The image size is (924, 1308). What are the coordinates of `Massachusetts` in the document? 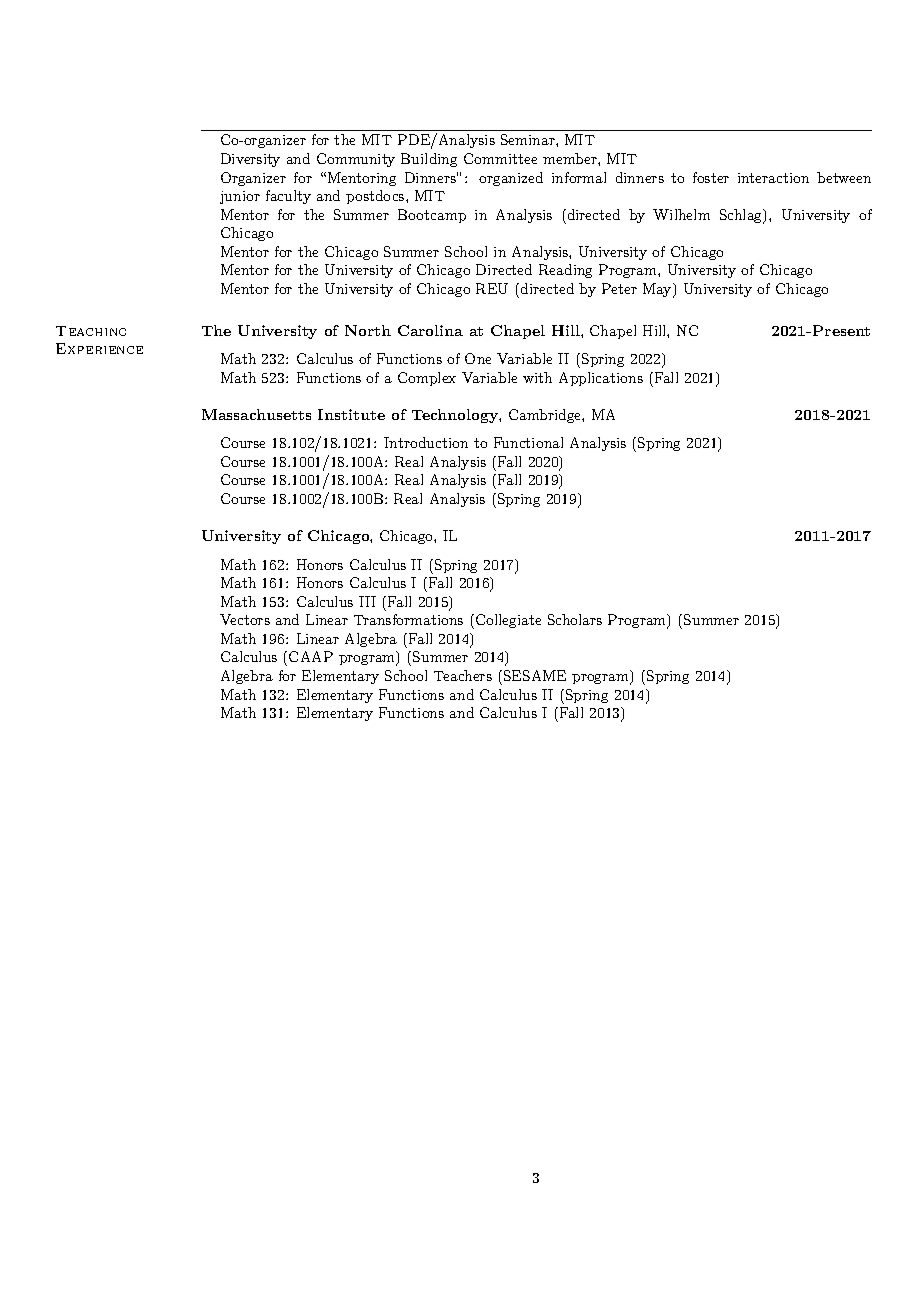 It's located at (256, 414).
